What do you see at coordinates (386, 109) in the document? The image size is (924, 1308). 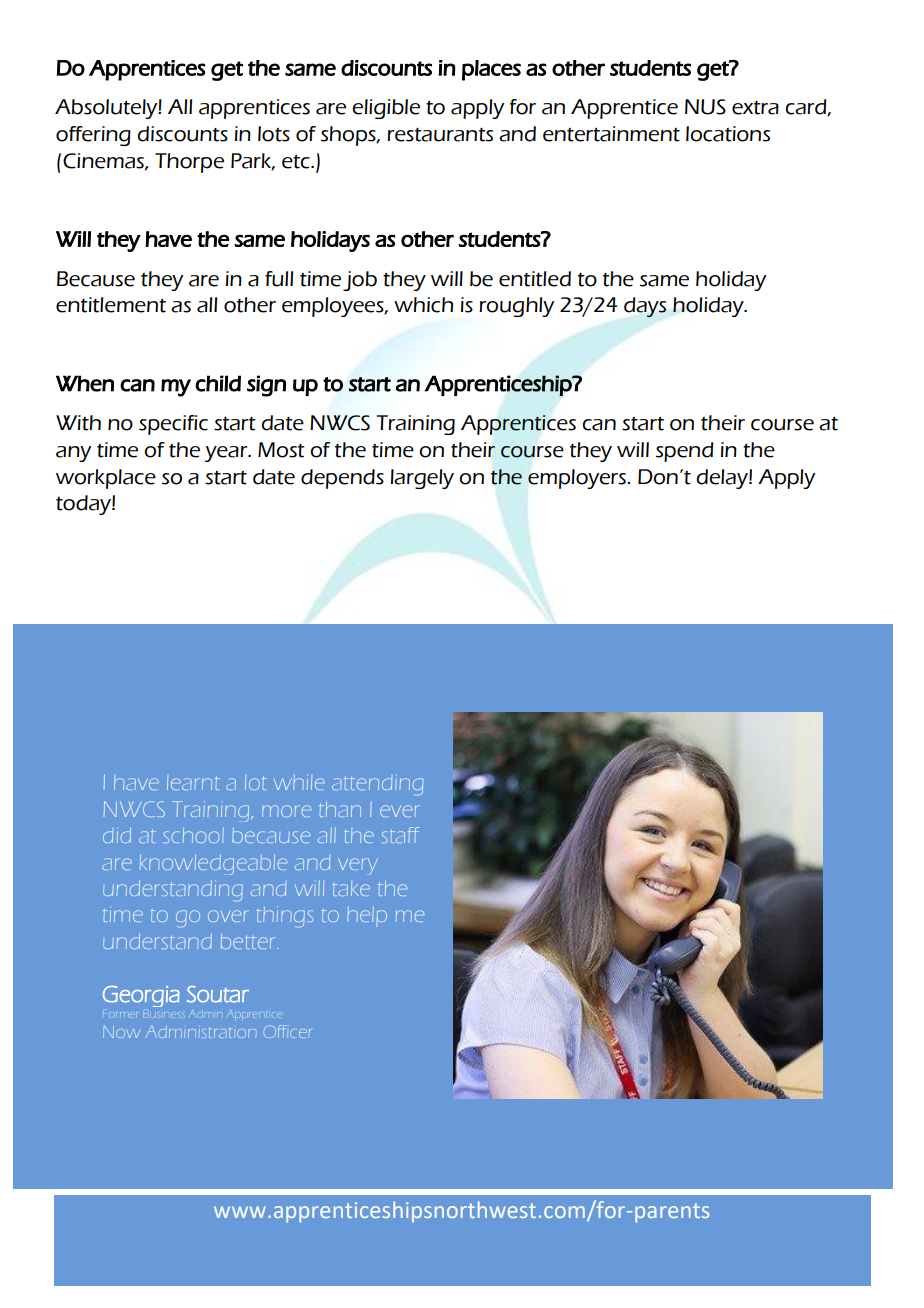 I see `eligible` at bounding box center [386, 109].
